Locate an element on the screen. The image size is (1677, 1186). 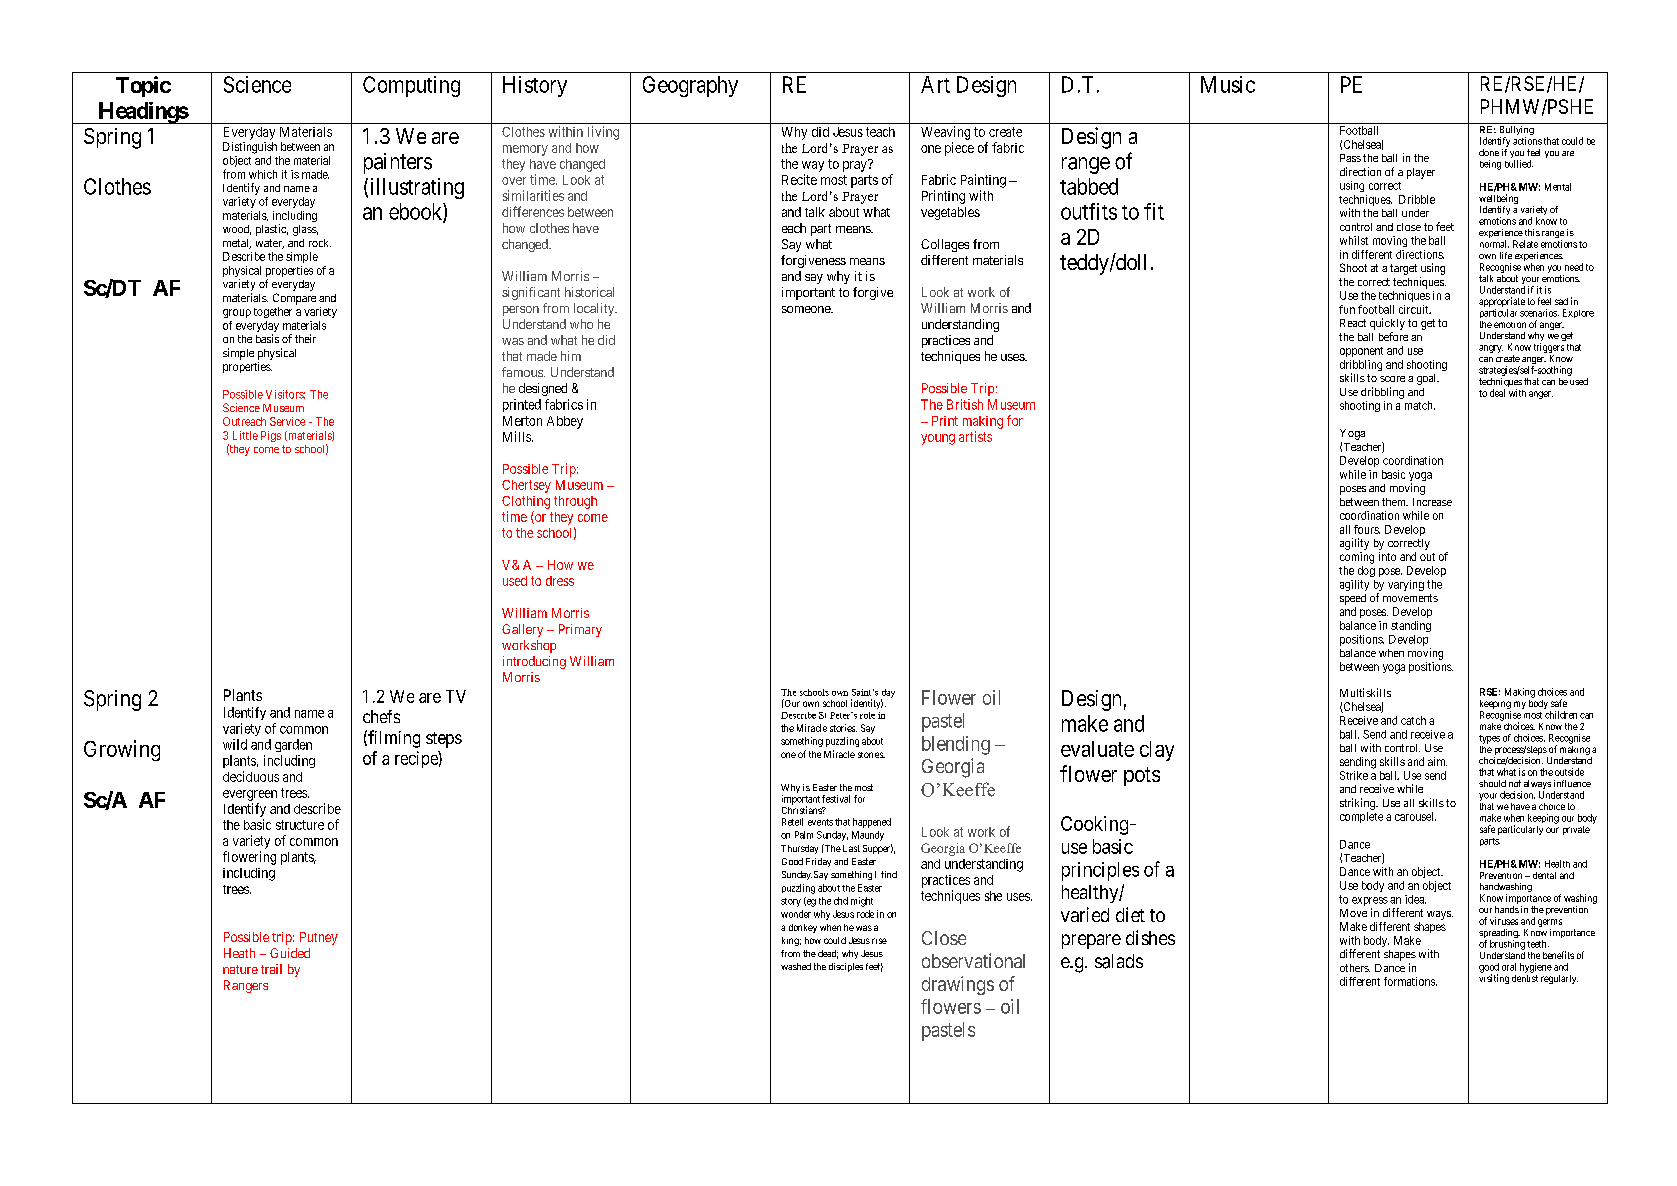
actions is located at coordinates (1527, 141).
